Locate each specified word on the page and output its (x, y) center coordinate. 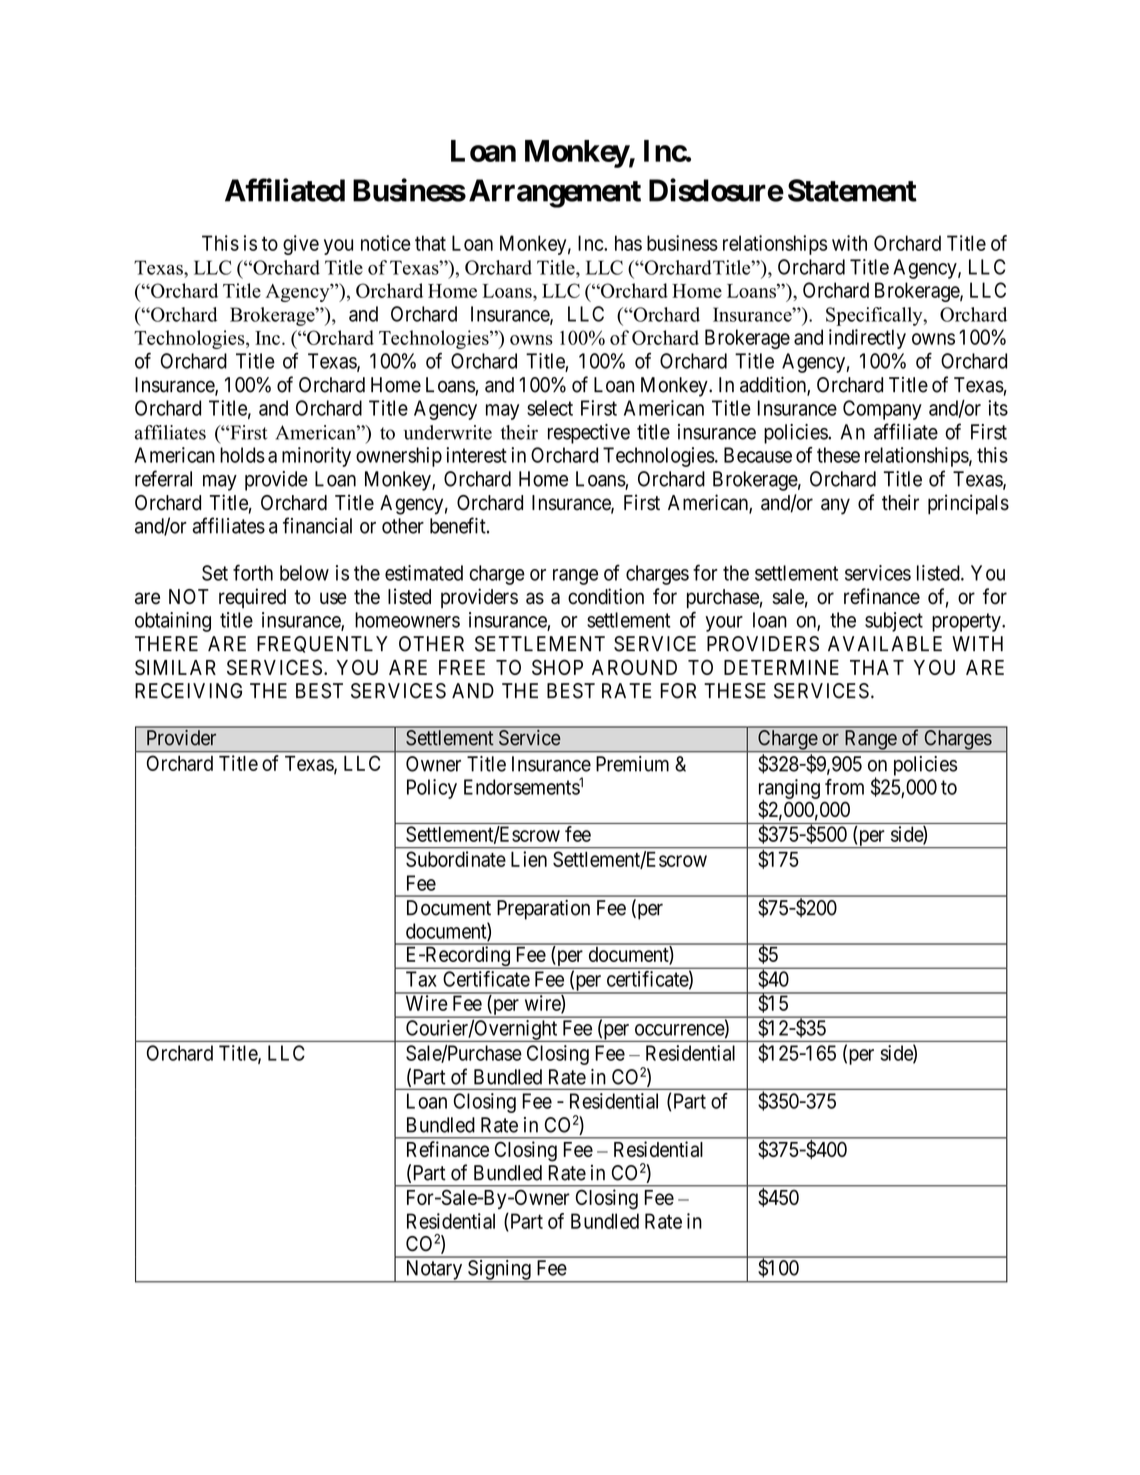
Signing (499, 1271)
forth (253, 572)
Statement (852, 190)
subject (894, 622)
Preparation (543, 909)
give (301, 245)
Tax (421, 979)
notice (386, 243)
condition (606, 596)
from (844, 787)
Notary (434, 1271)
